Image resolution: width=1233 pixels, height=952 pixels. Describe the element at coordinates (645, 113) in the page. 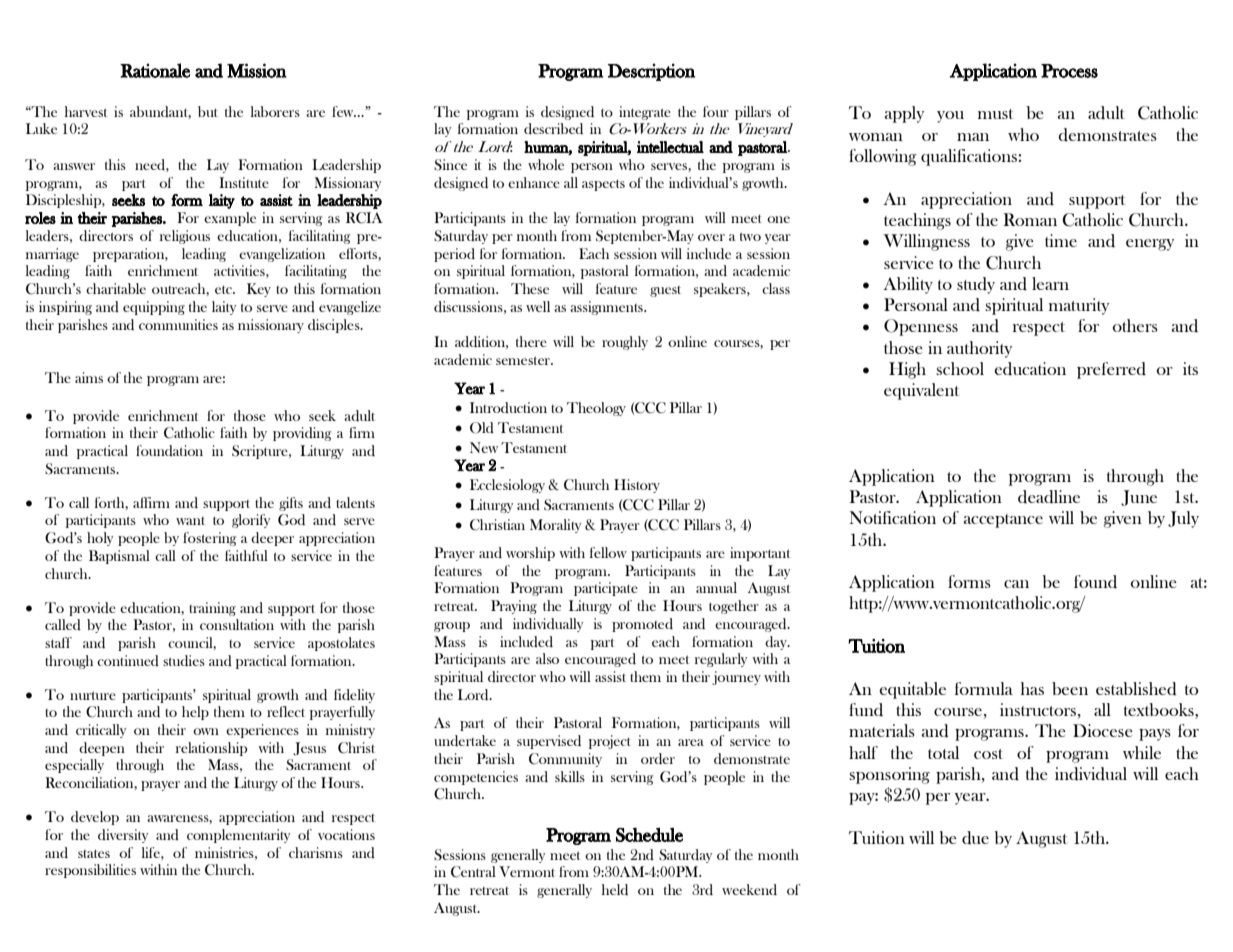

I see `integrate` at that location.
